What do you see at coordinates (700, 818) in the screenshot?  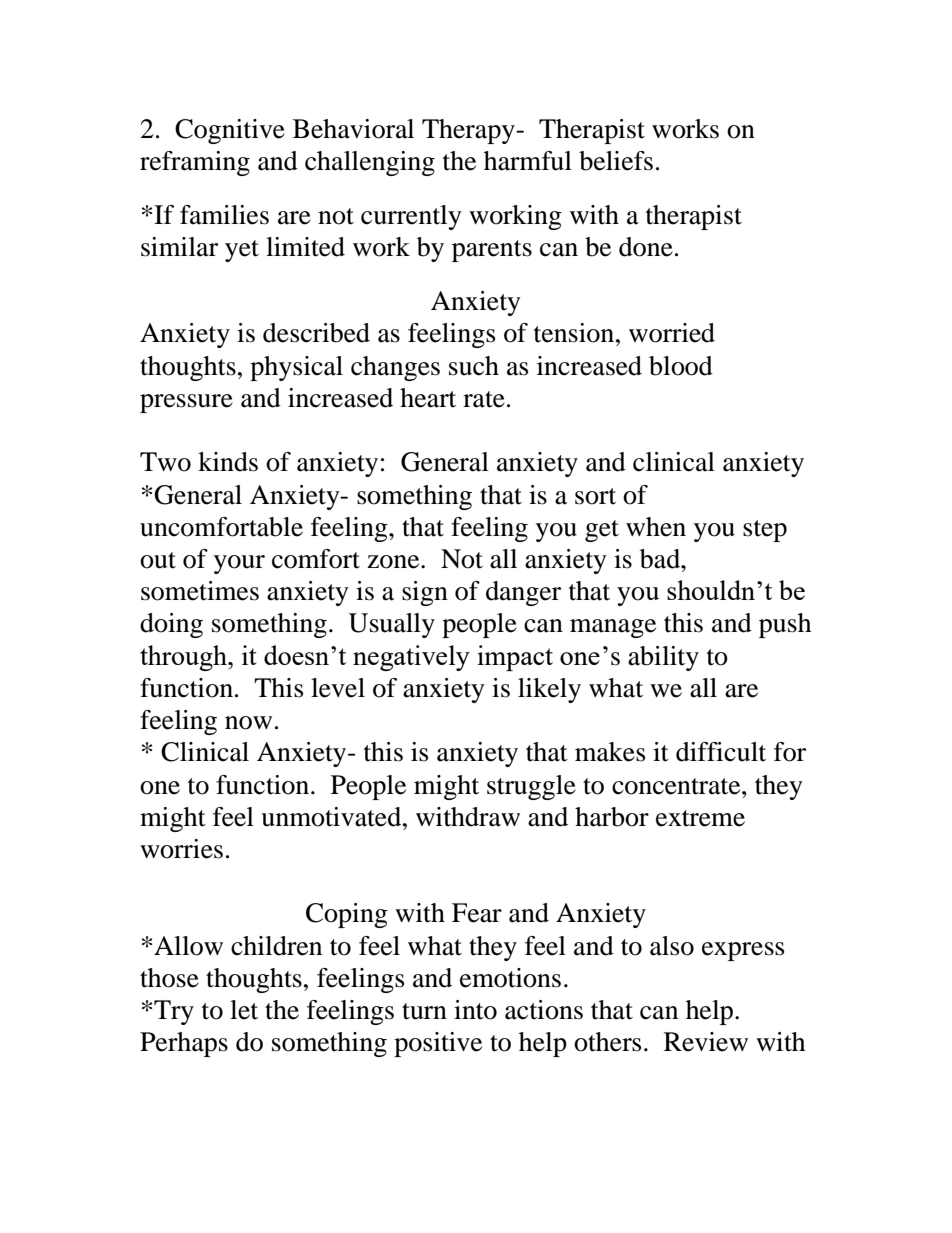 I see `extreme` at bounding box center [700, 818].
